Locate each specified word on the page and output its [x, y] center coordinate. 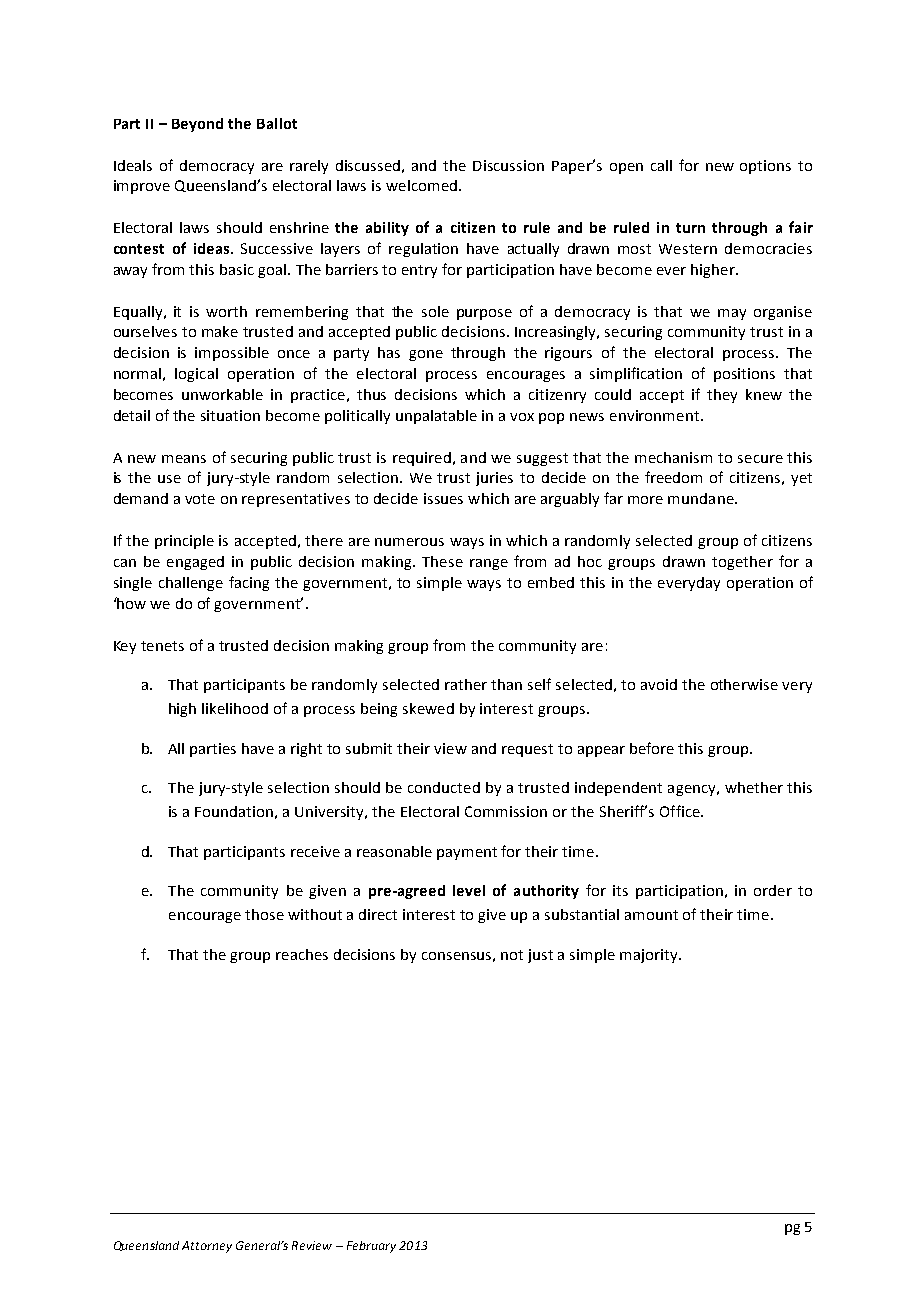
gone [426, 355]
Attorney [207, 1247]
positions [744, 375]
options [765, 167]
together [742, 563]
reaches [302, 954]
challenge [191, 584]
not [512, 955]
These [442, 561]
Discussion [508, 165]
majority [650, 956]
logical [196, 375]
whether [754, 787]
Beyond [197, 125]
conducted [444, 787]
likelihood [235, 708]
